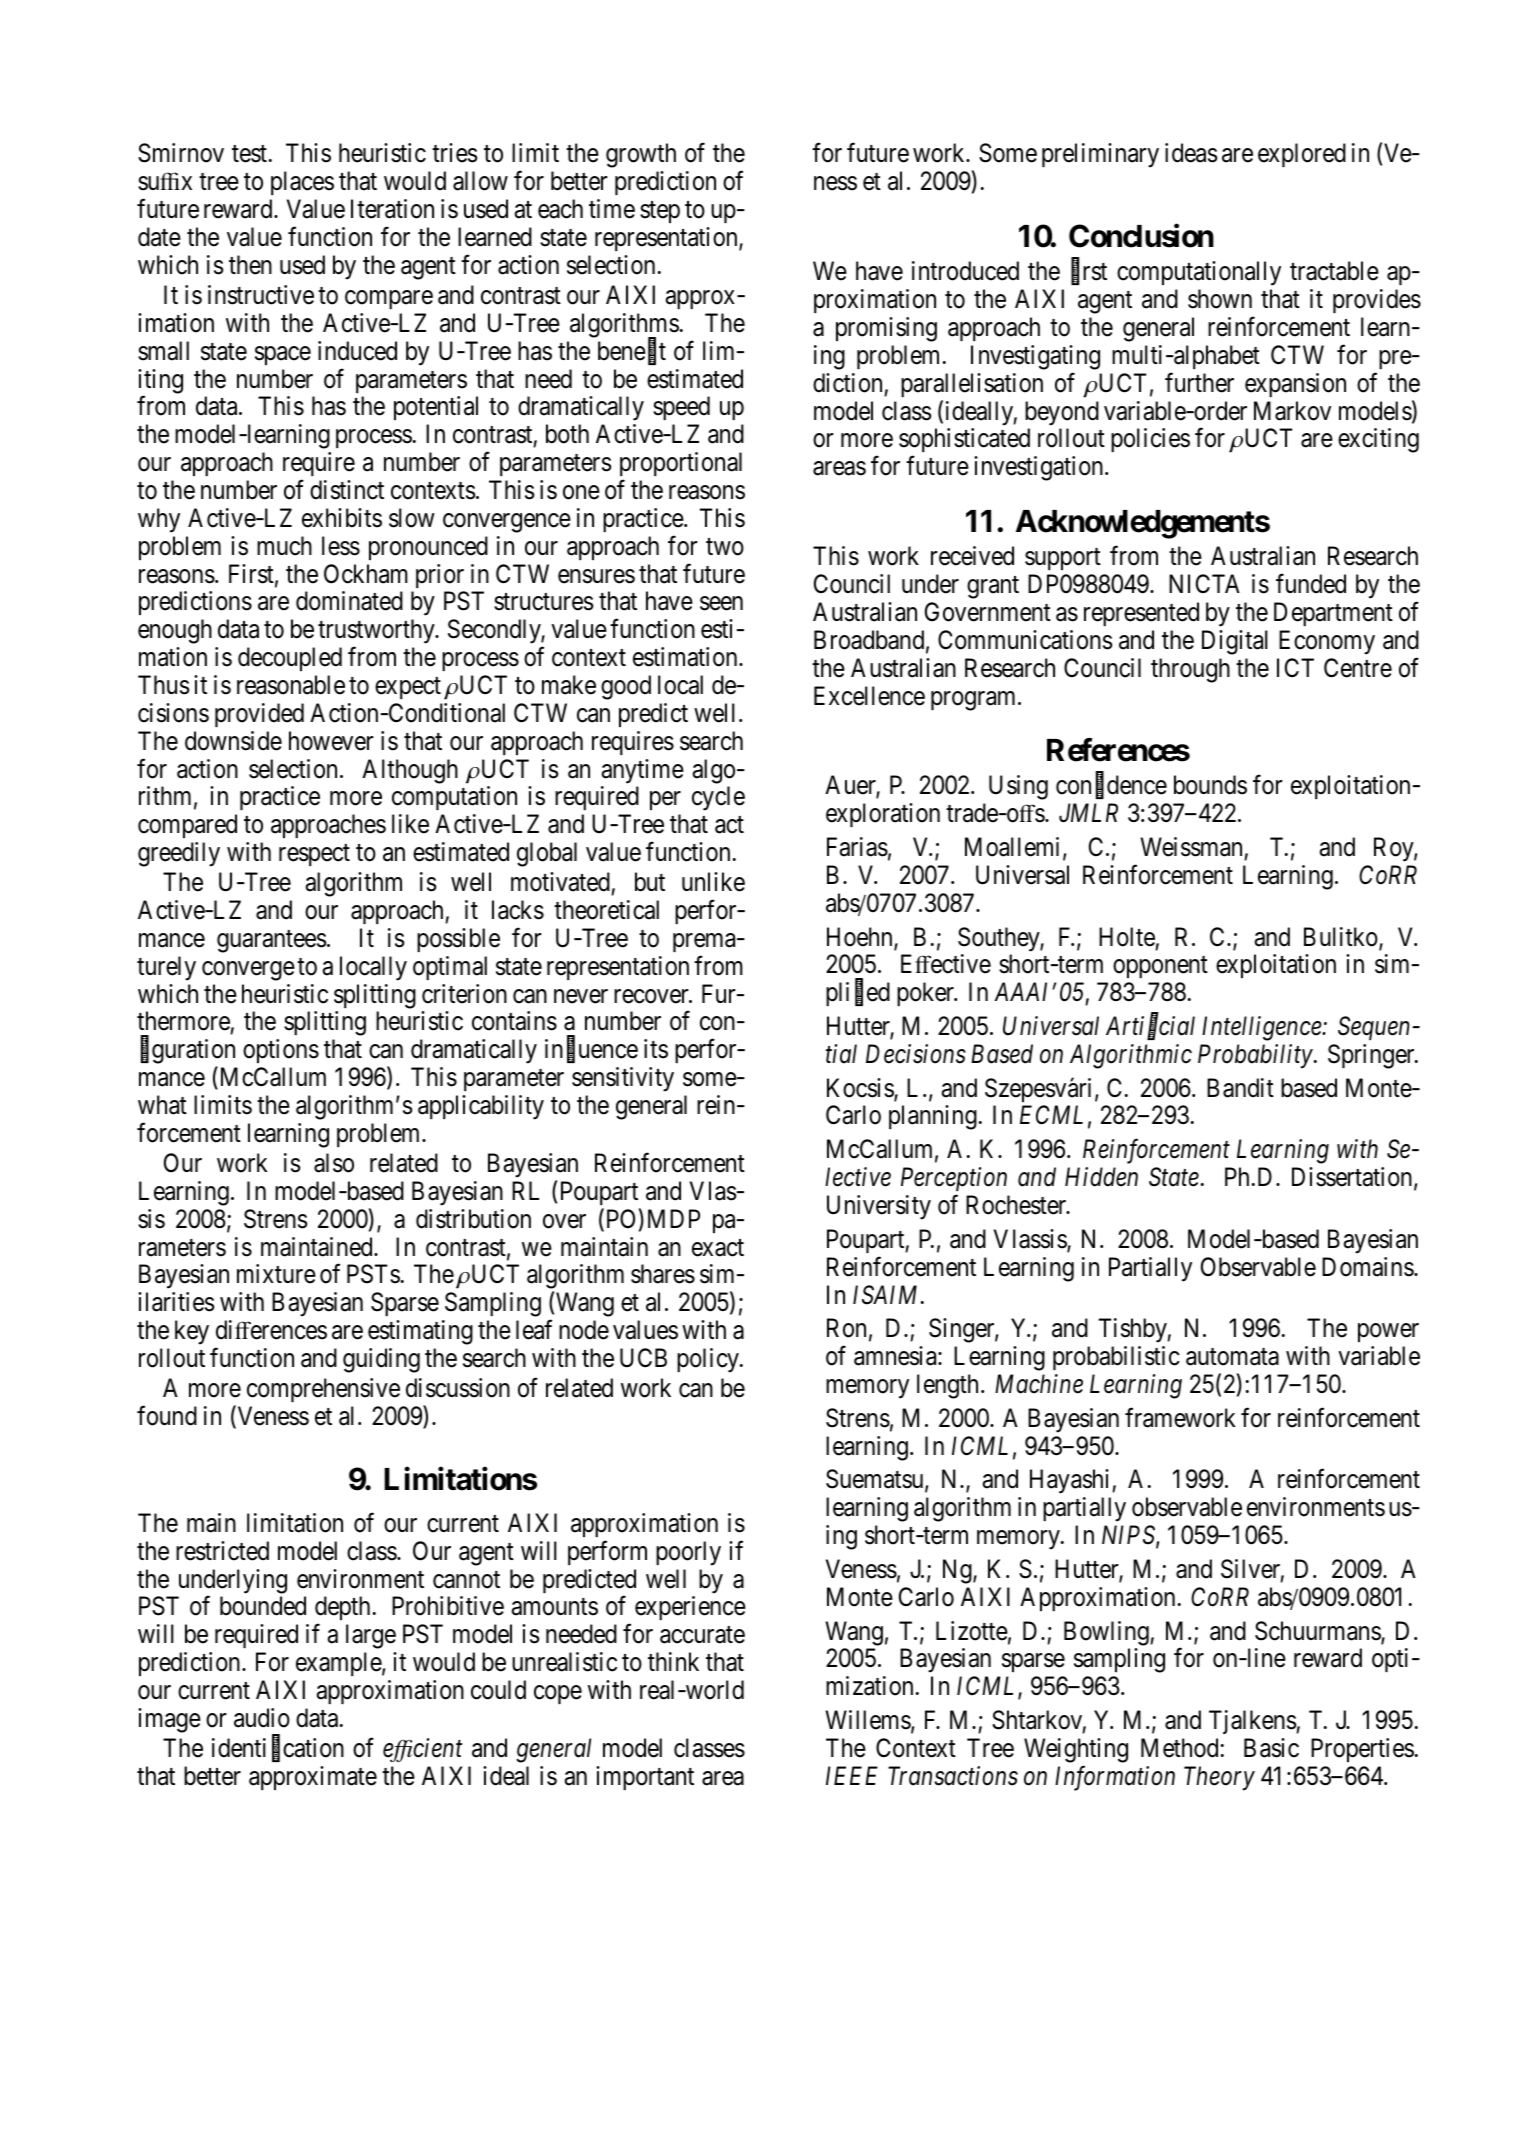  What do you see at coordinates (278, 1749) in the page?
I see `identification` at bounding box center [278, 1749].
